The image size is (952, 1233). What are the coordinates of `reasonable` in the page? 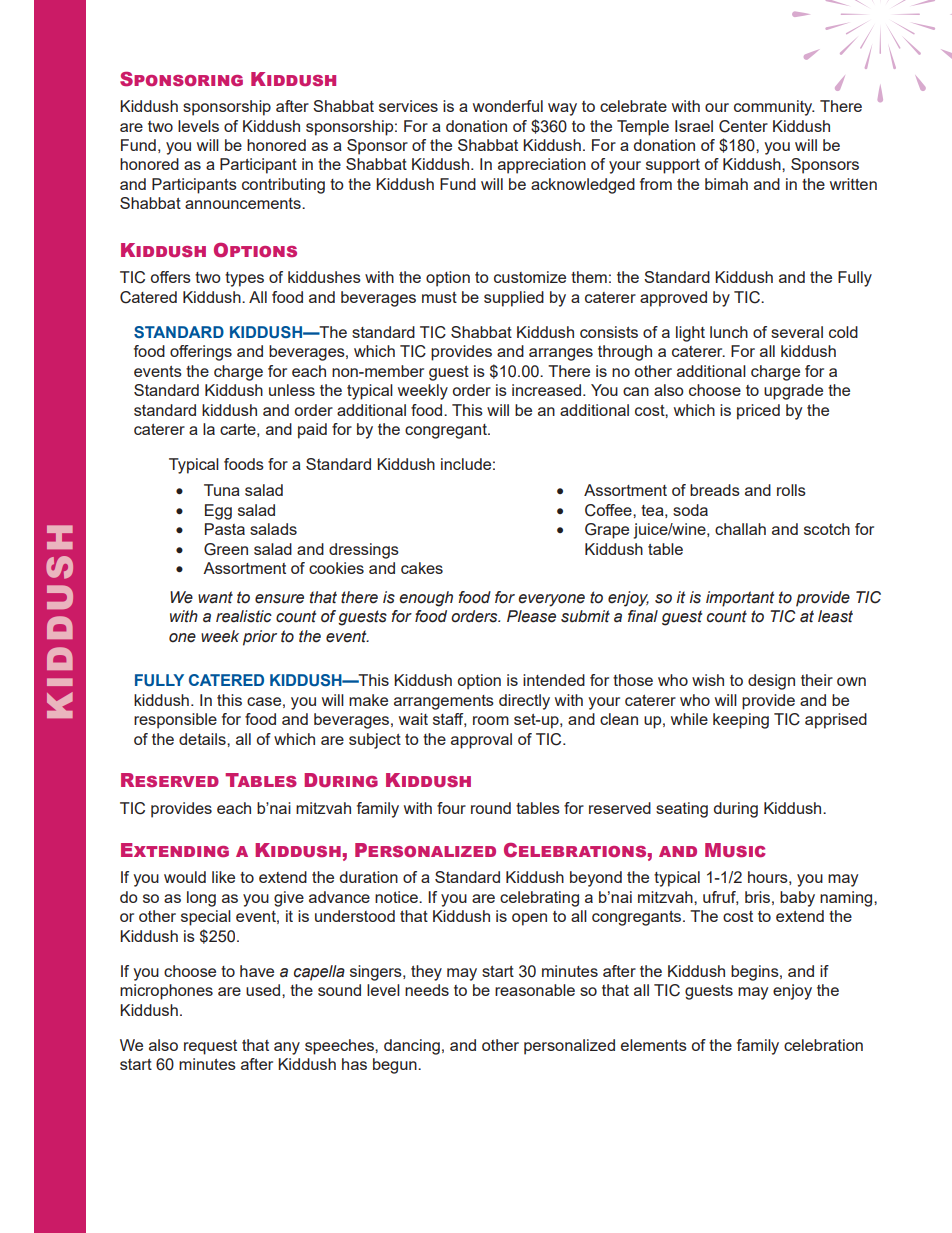 It's located at (535, 990).
